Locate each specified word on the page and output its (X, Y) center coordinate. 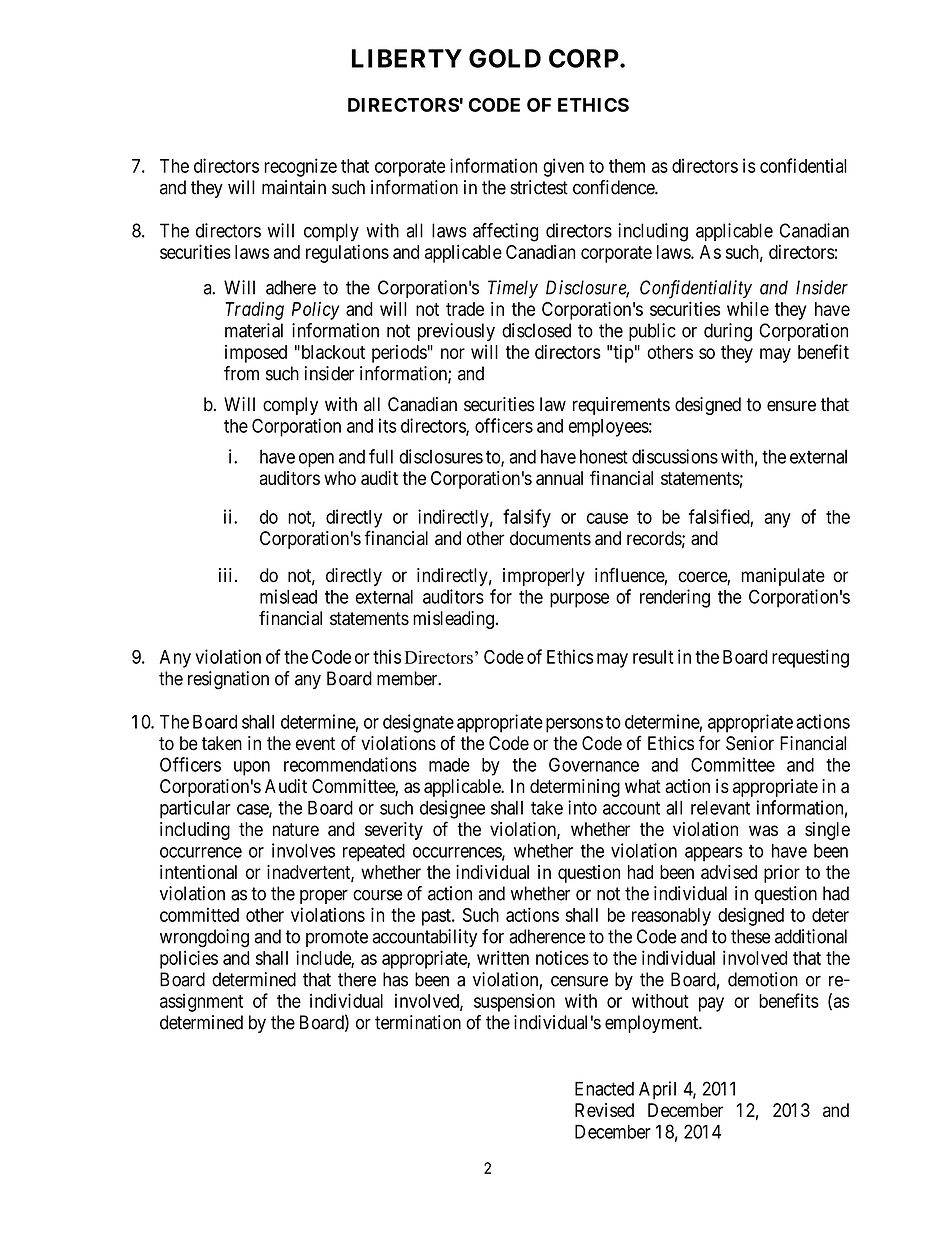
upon (252, 768)
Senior (750, 743)
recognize (300, 167)
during (728, 332)
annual (559, 478)
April (657, 1090)
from (241, 373)
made (449, 765)
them (627, 166)
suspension (514, 1002)
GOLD (505, 58)
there (357, 979)
